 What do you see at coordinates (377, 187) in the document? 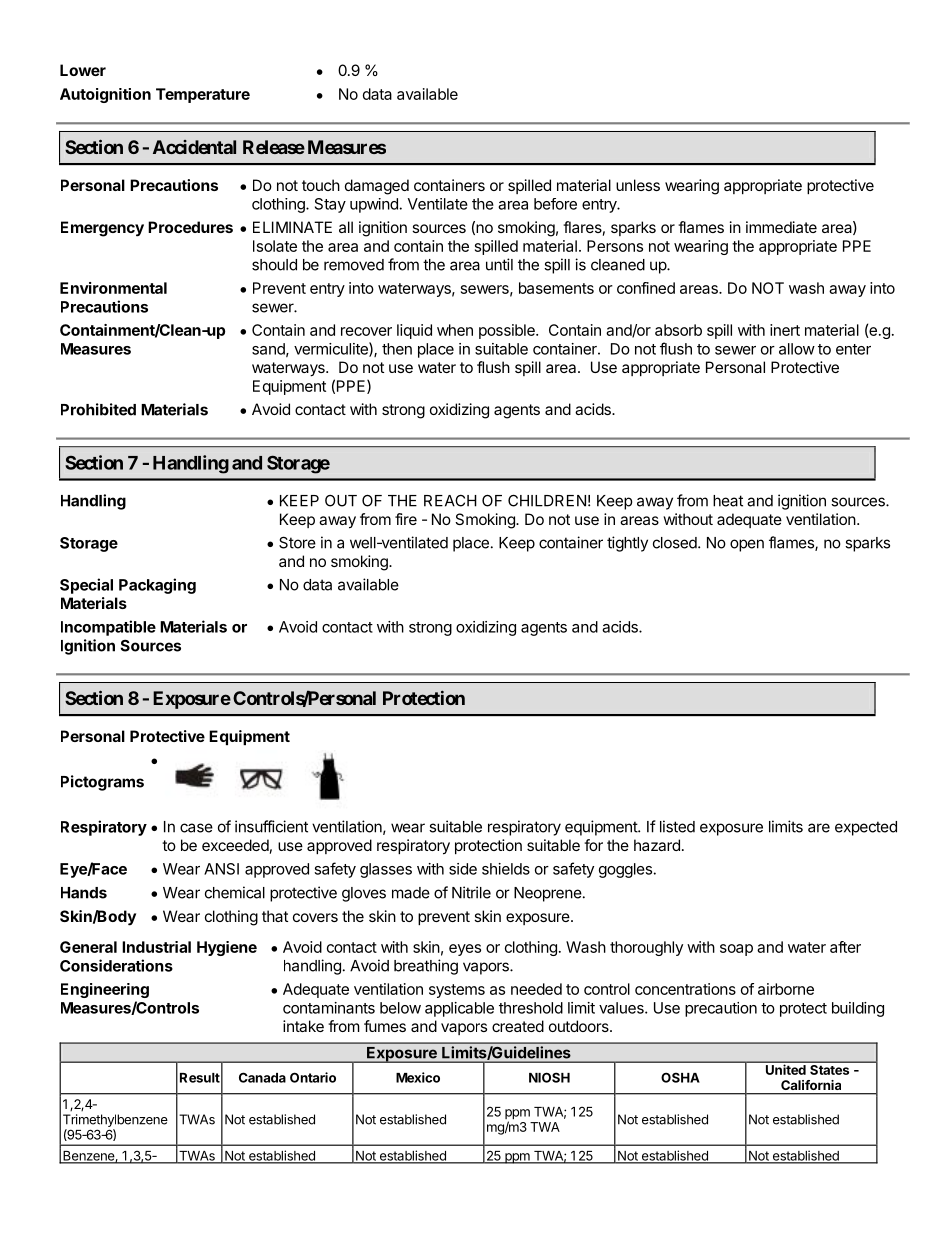
I see `damaged` at bounding box center [377, 187].
